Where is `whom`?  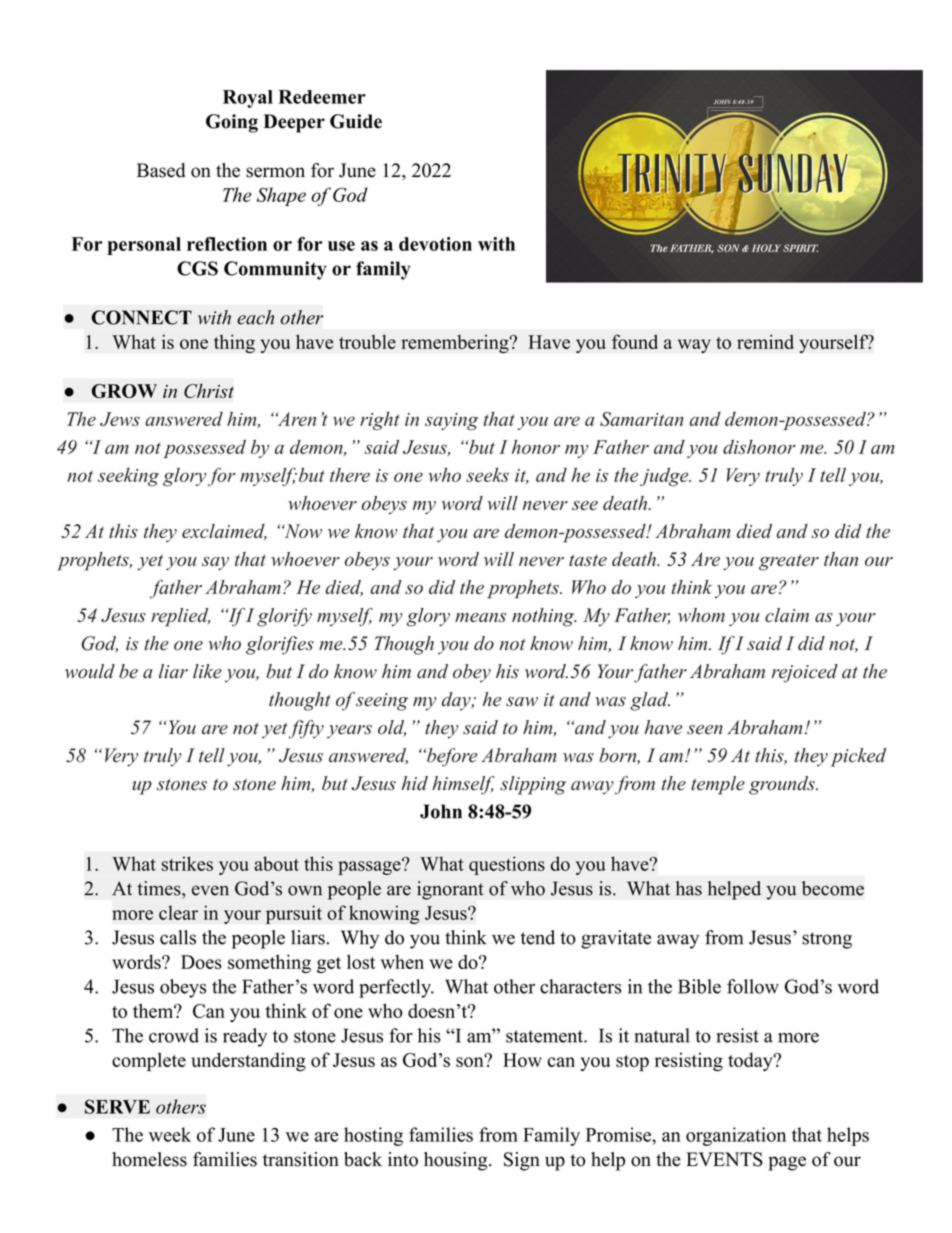 whom is located at coordinates (701, 615).
